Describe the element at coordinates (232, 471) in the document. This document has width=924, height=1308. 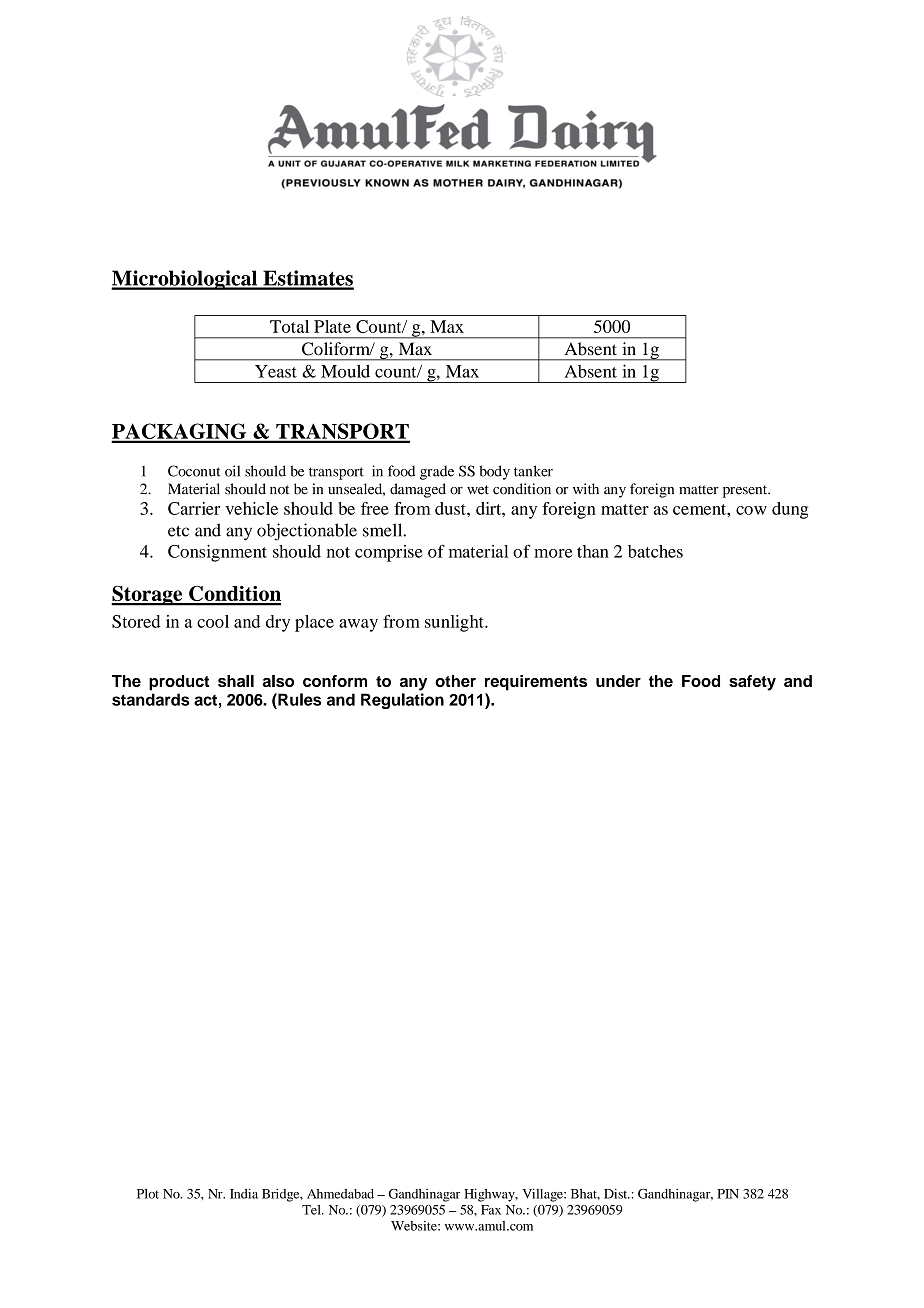
I see `oil` at that location.
